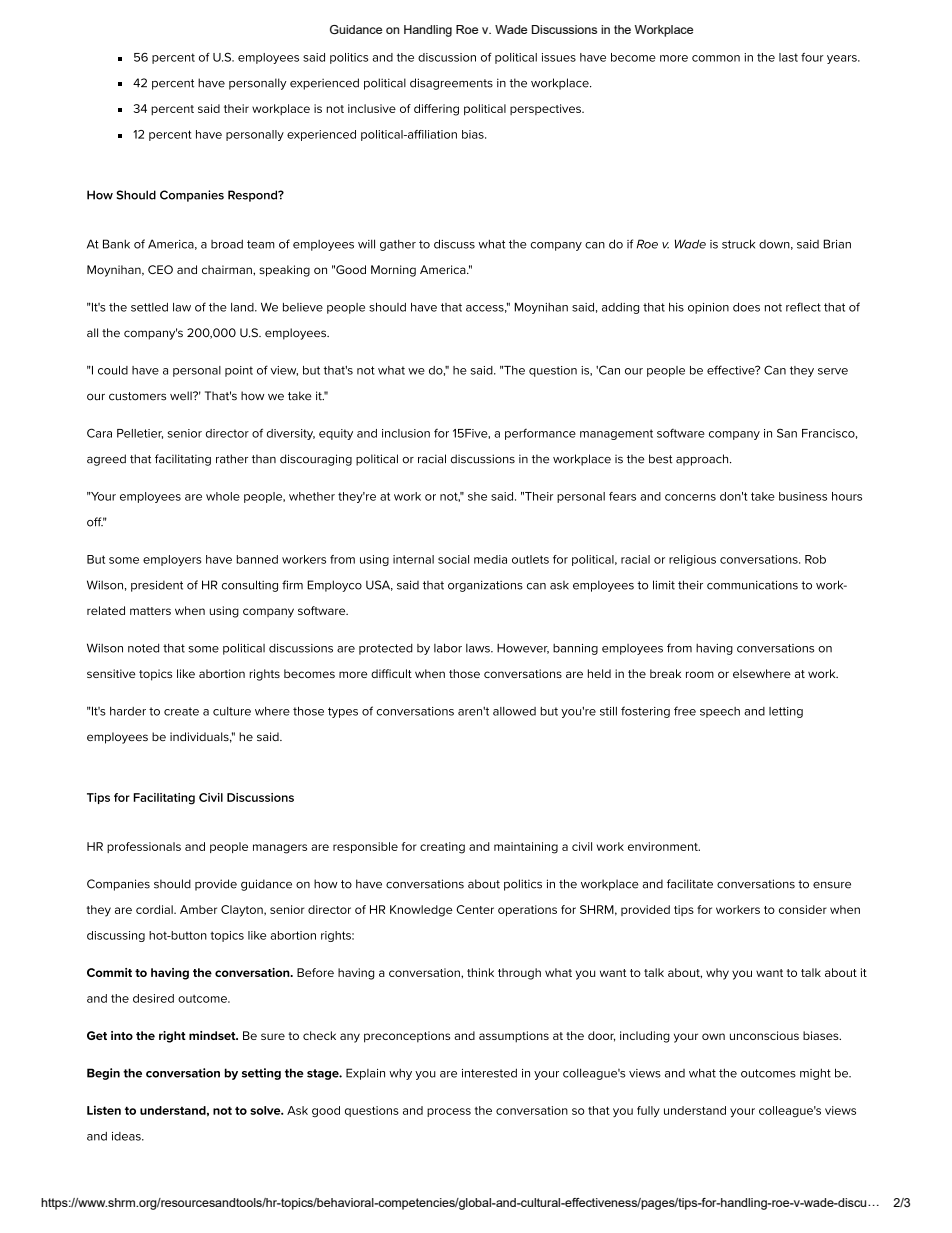  What do you see at coordinates (451, 84) in the screenshot?
I see `disagreements` at bounding box center [451, 84].
